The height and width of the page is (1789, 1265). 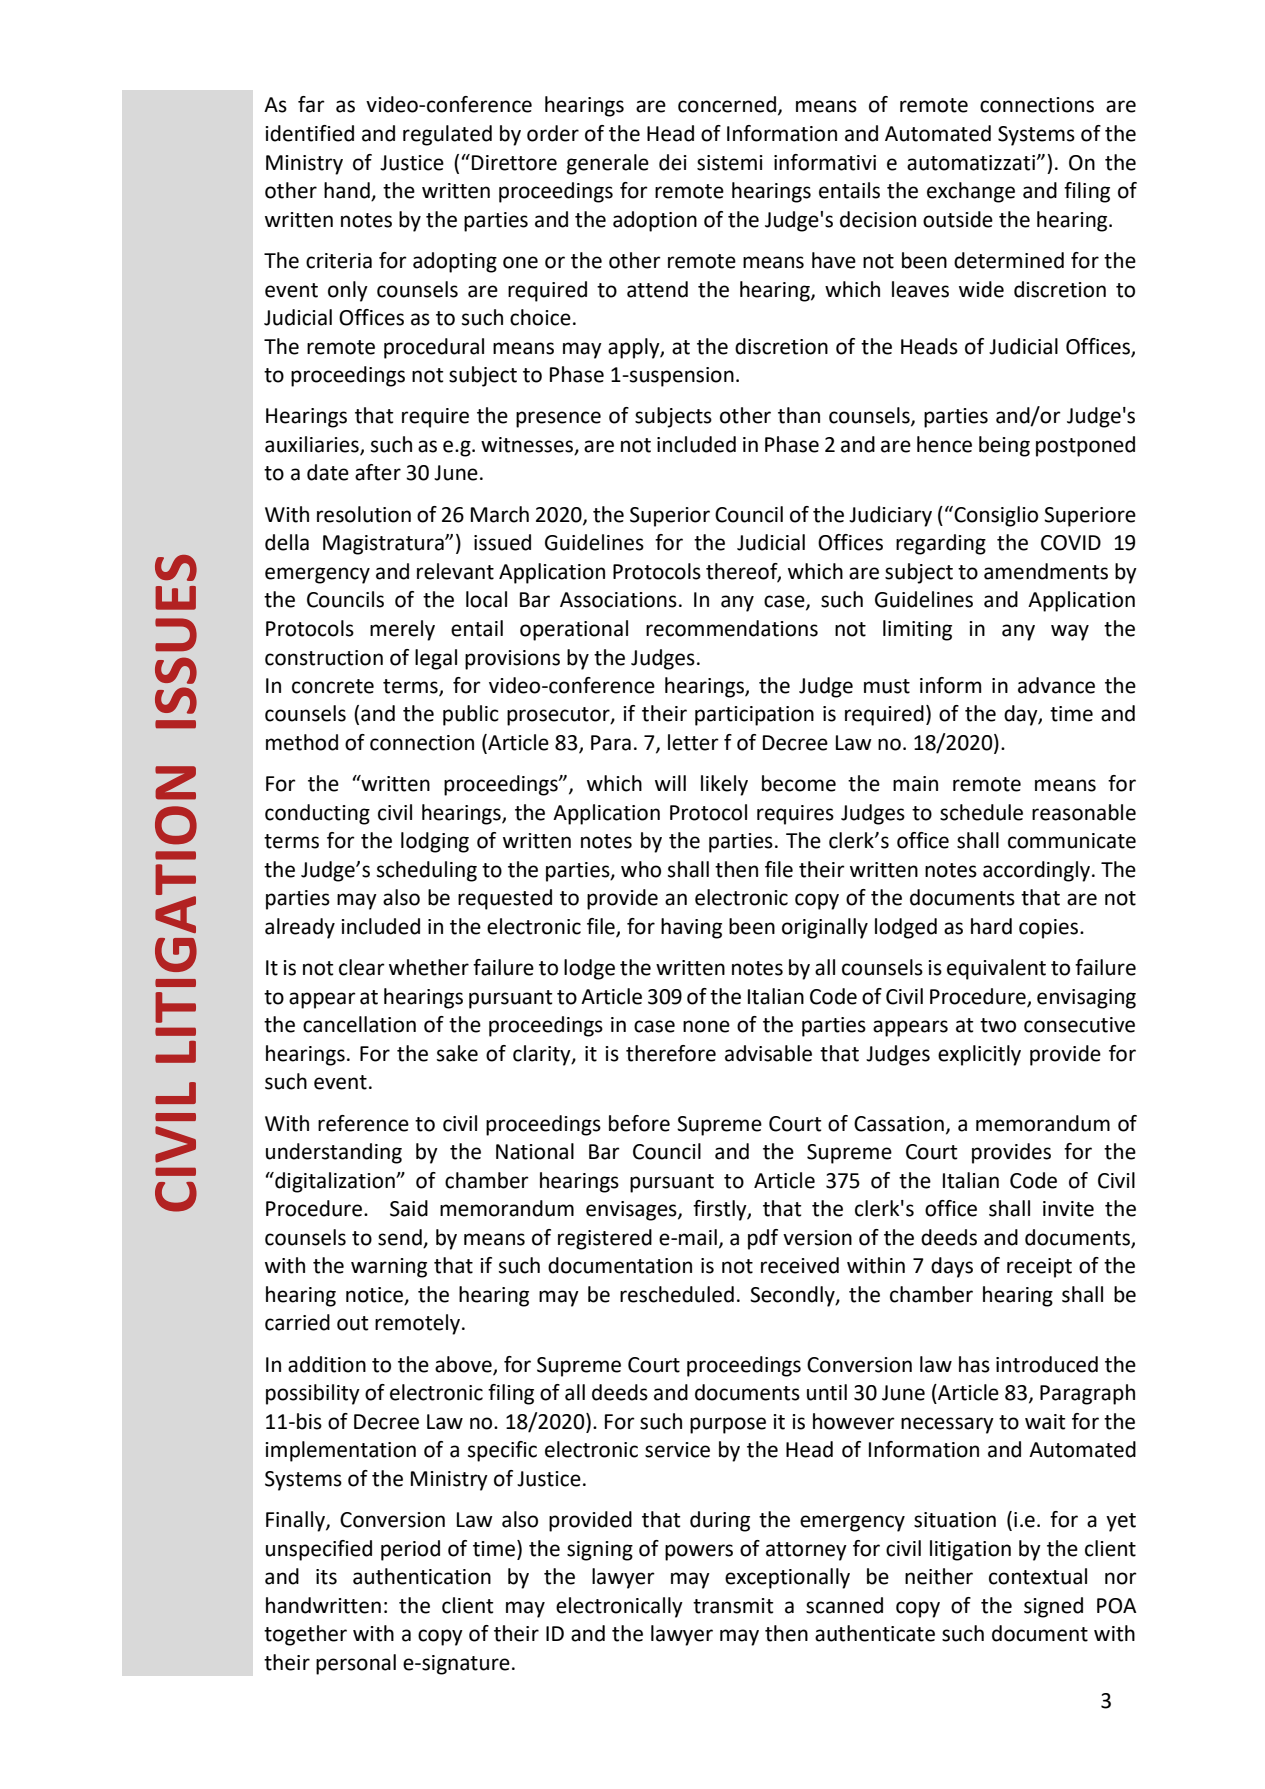 I want to click on warning, so click(x=389, y=1268).
